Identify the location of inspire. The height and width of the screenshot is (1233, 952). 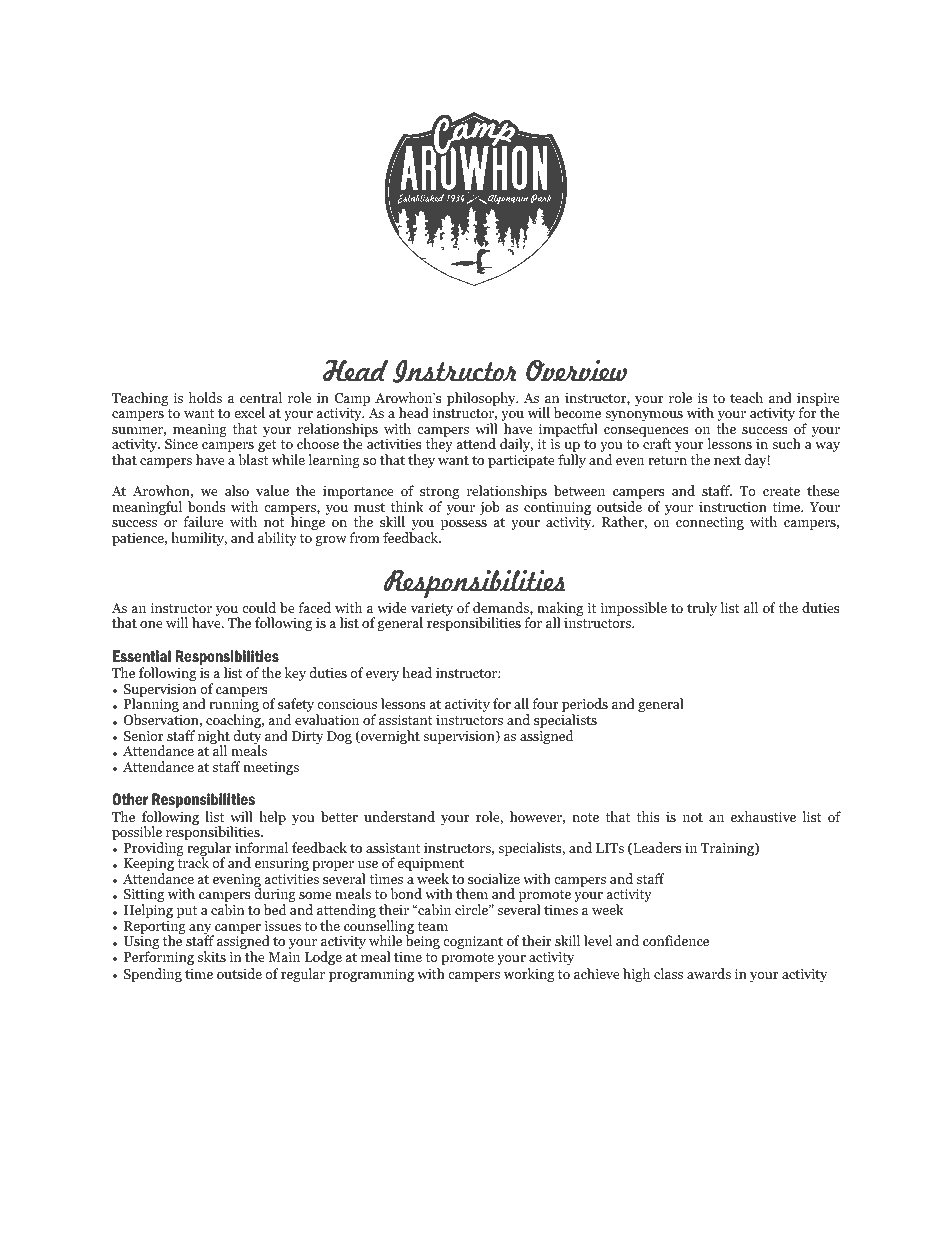
(818, 400).
